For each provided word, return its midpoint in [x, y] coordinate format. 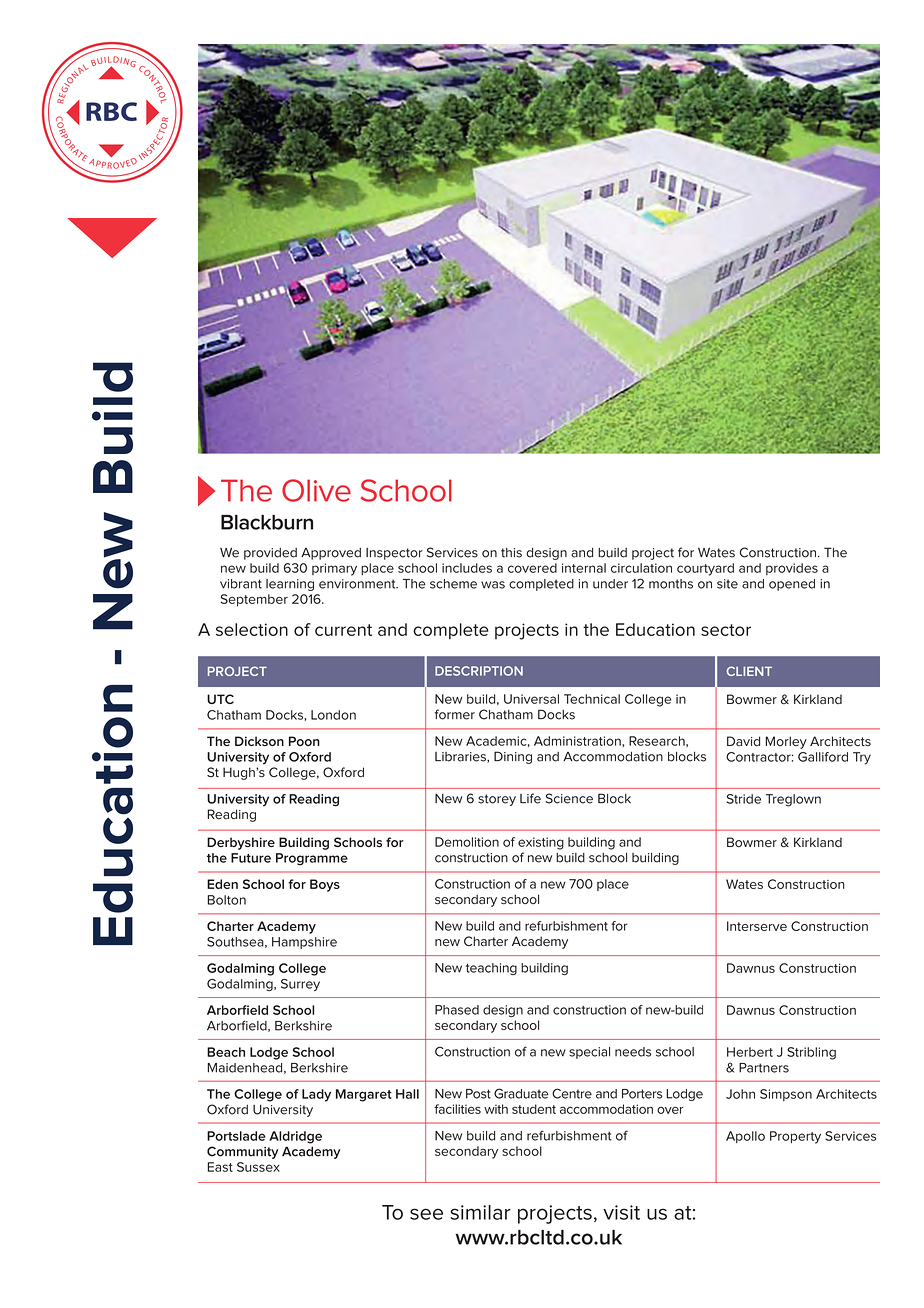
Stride [744, 799]
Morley [786, 742]
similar [480, 1212]
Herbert [750, 1052]
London [333, 715]
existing [541, 843]
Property [795, 1137]
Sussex [258, 1167]
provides [792, 569]
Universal [531, 699]
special [589, 1053]
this [511, 553]
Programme [312, 859]
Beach [226, 1052]
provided [270, 554]
